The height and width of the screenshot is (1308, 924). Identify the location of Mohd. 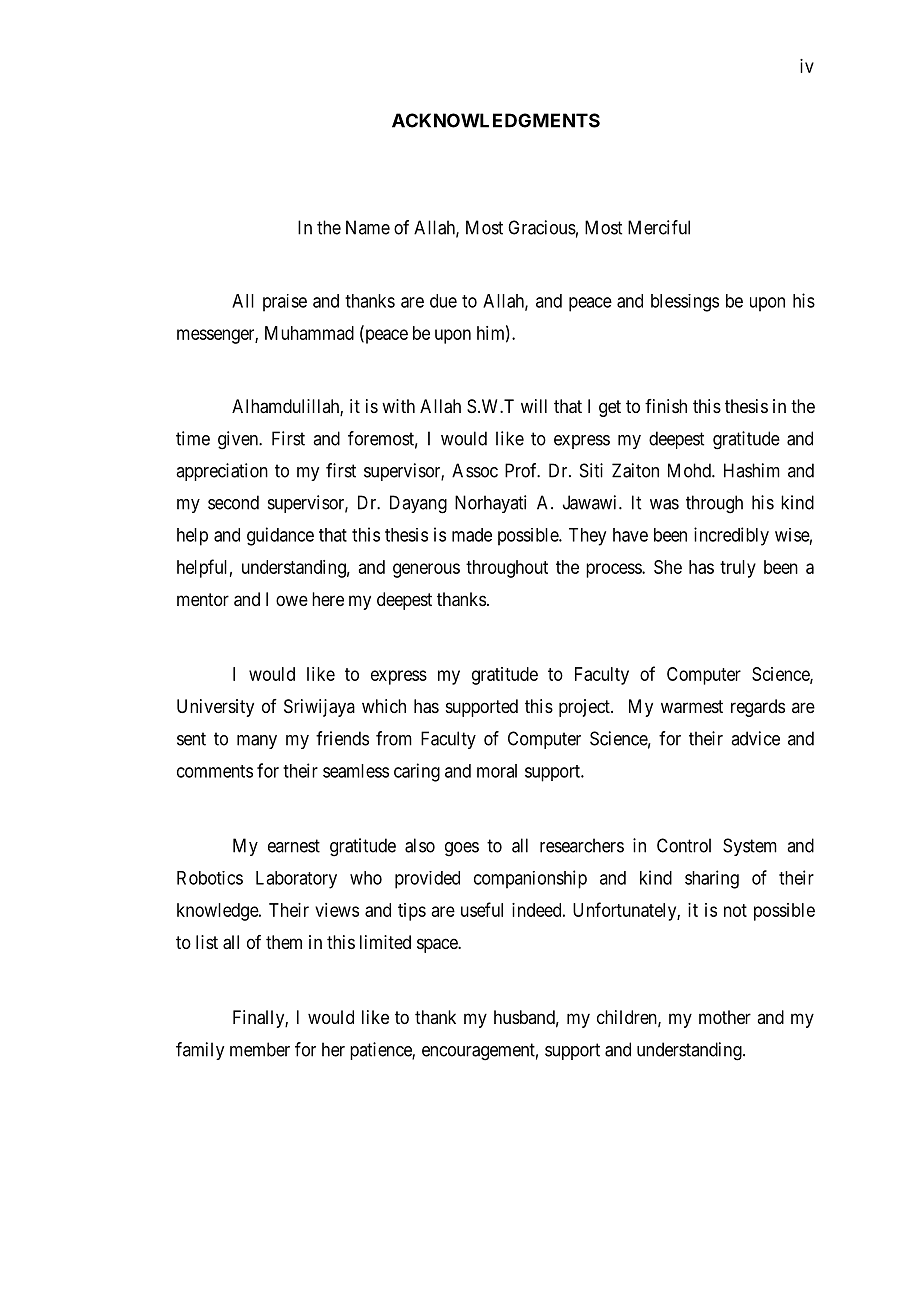
(690, 470).
